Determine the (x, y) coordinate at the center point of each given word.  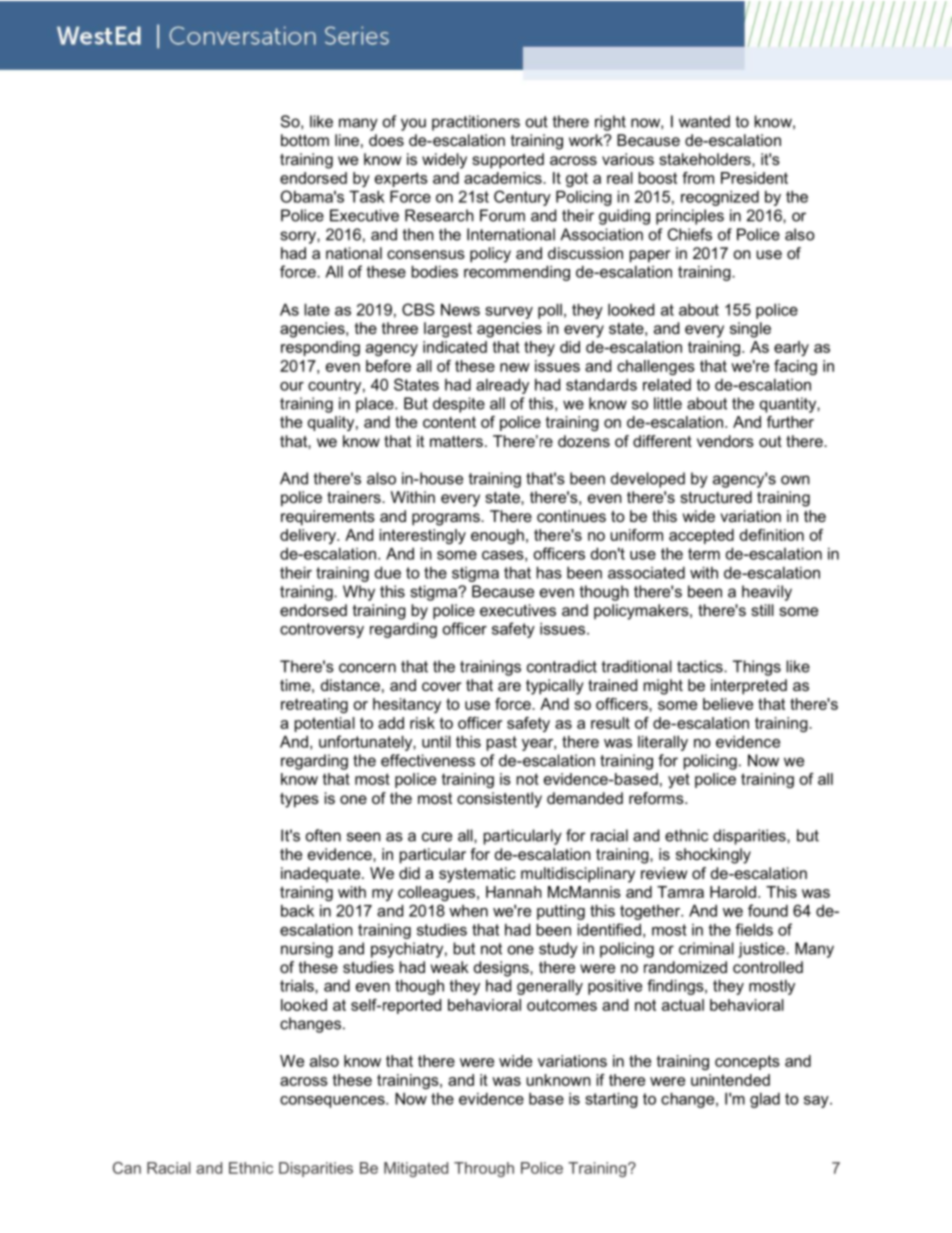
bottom (305, 140)
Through (484, 1169)
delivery (309, 536)
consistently (499, 800)
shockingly (713, 856)
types (299, 800)
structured (716, 497)
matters (456, 441)
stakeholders (706, 159)
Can (127, 1168)
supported (508, 161)
